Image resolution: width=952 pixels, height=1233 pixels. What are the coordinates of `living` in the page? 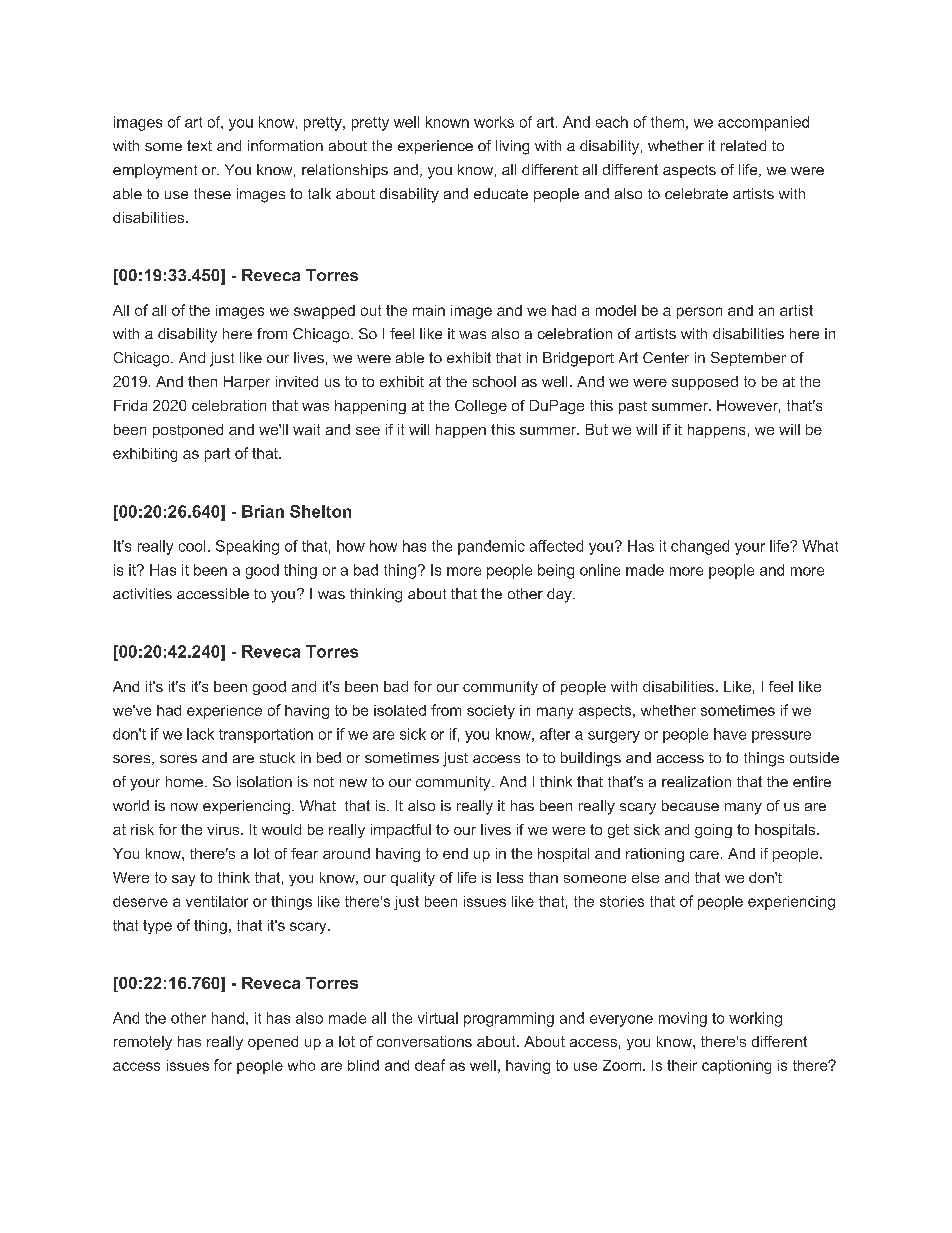 It's located at (512, 147).
